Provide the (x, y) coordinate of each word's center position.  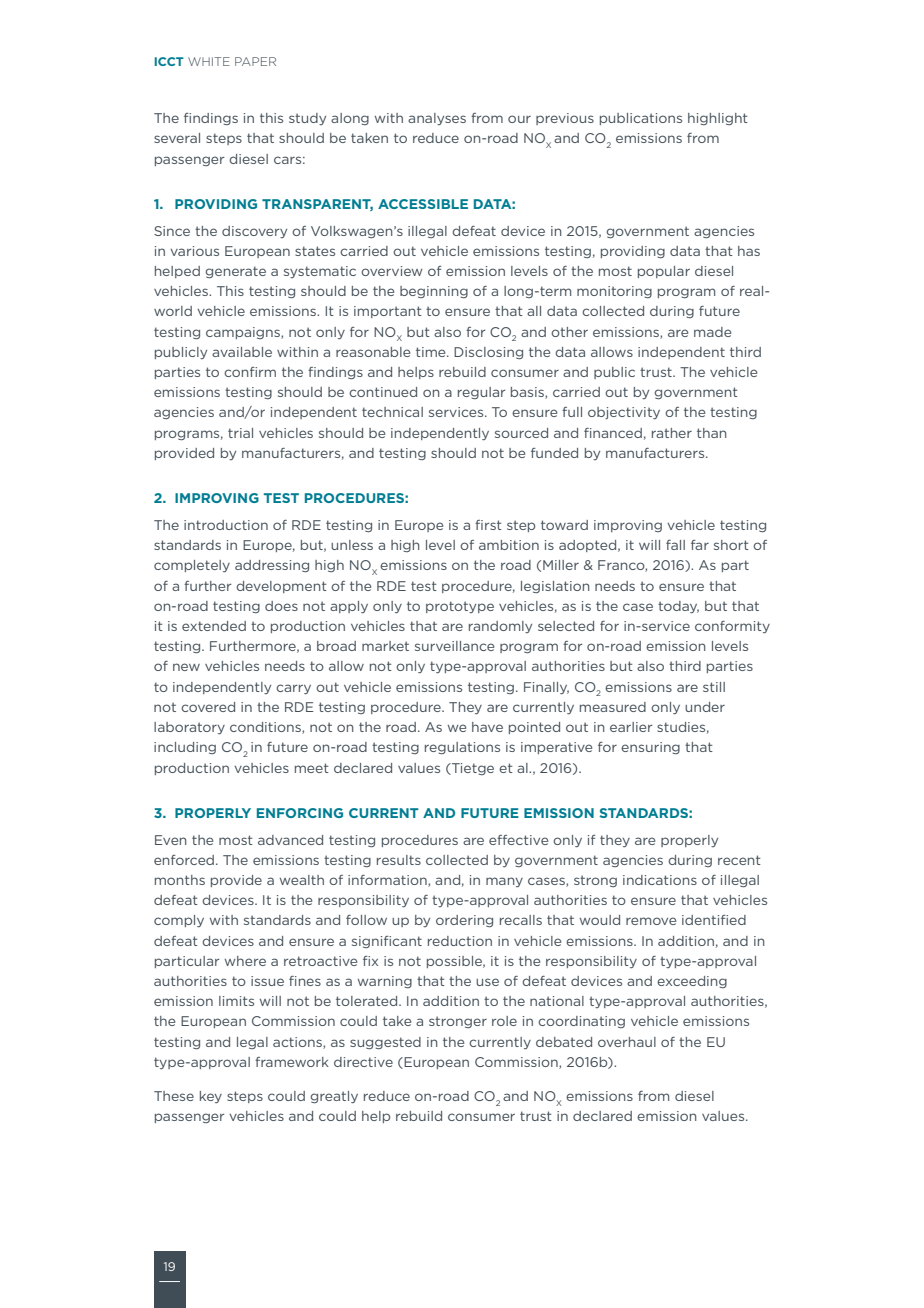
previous (565, 119)
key (211, 1097)
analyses (437, 119)
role (504, 1021)
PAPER (255, 61)
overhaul (627, 1042)
